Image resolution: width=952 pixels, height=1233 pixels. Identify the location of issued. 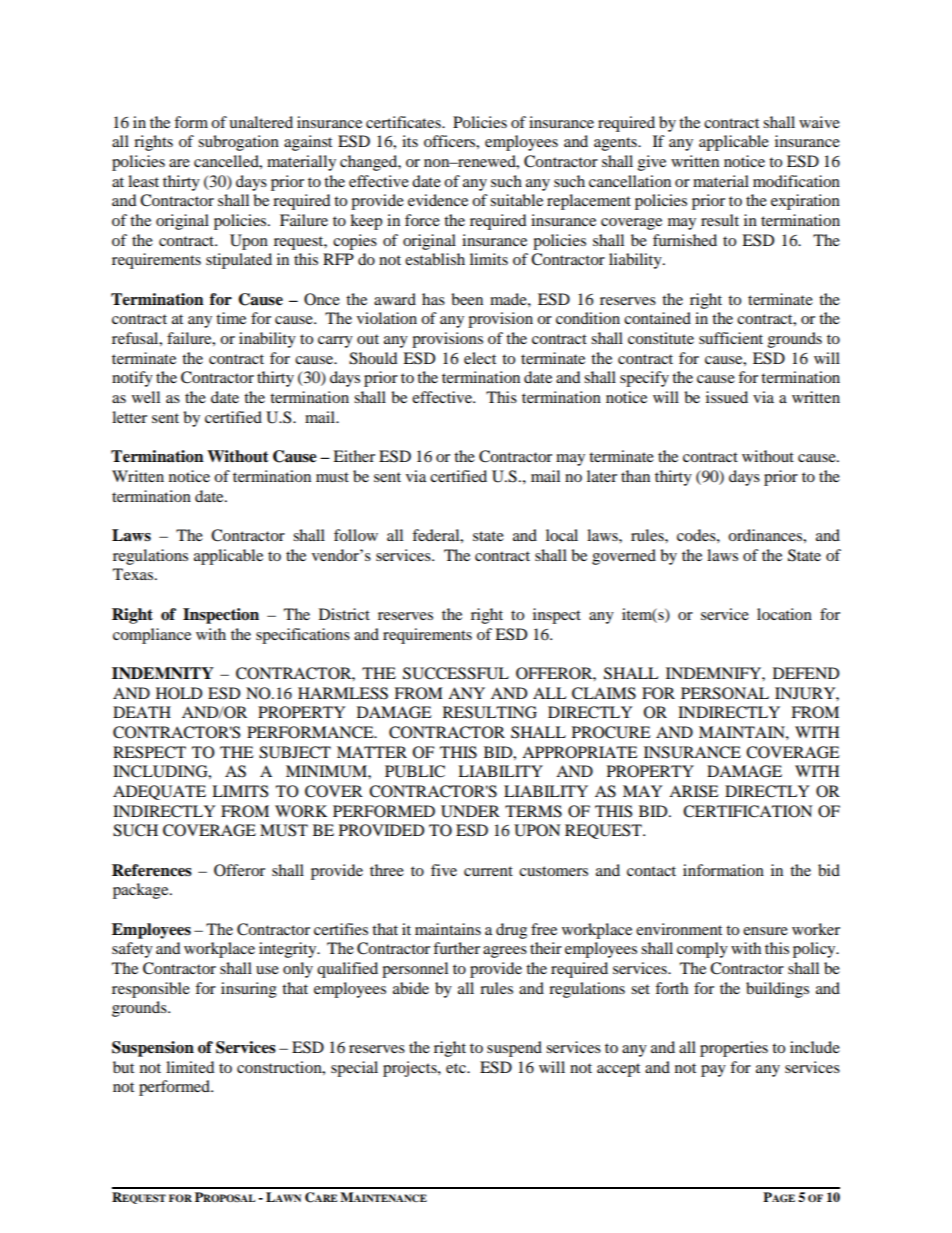
(727, 397).
